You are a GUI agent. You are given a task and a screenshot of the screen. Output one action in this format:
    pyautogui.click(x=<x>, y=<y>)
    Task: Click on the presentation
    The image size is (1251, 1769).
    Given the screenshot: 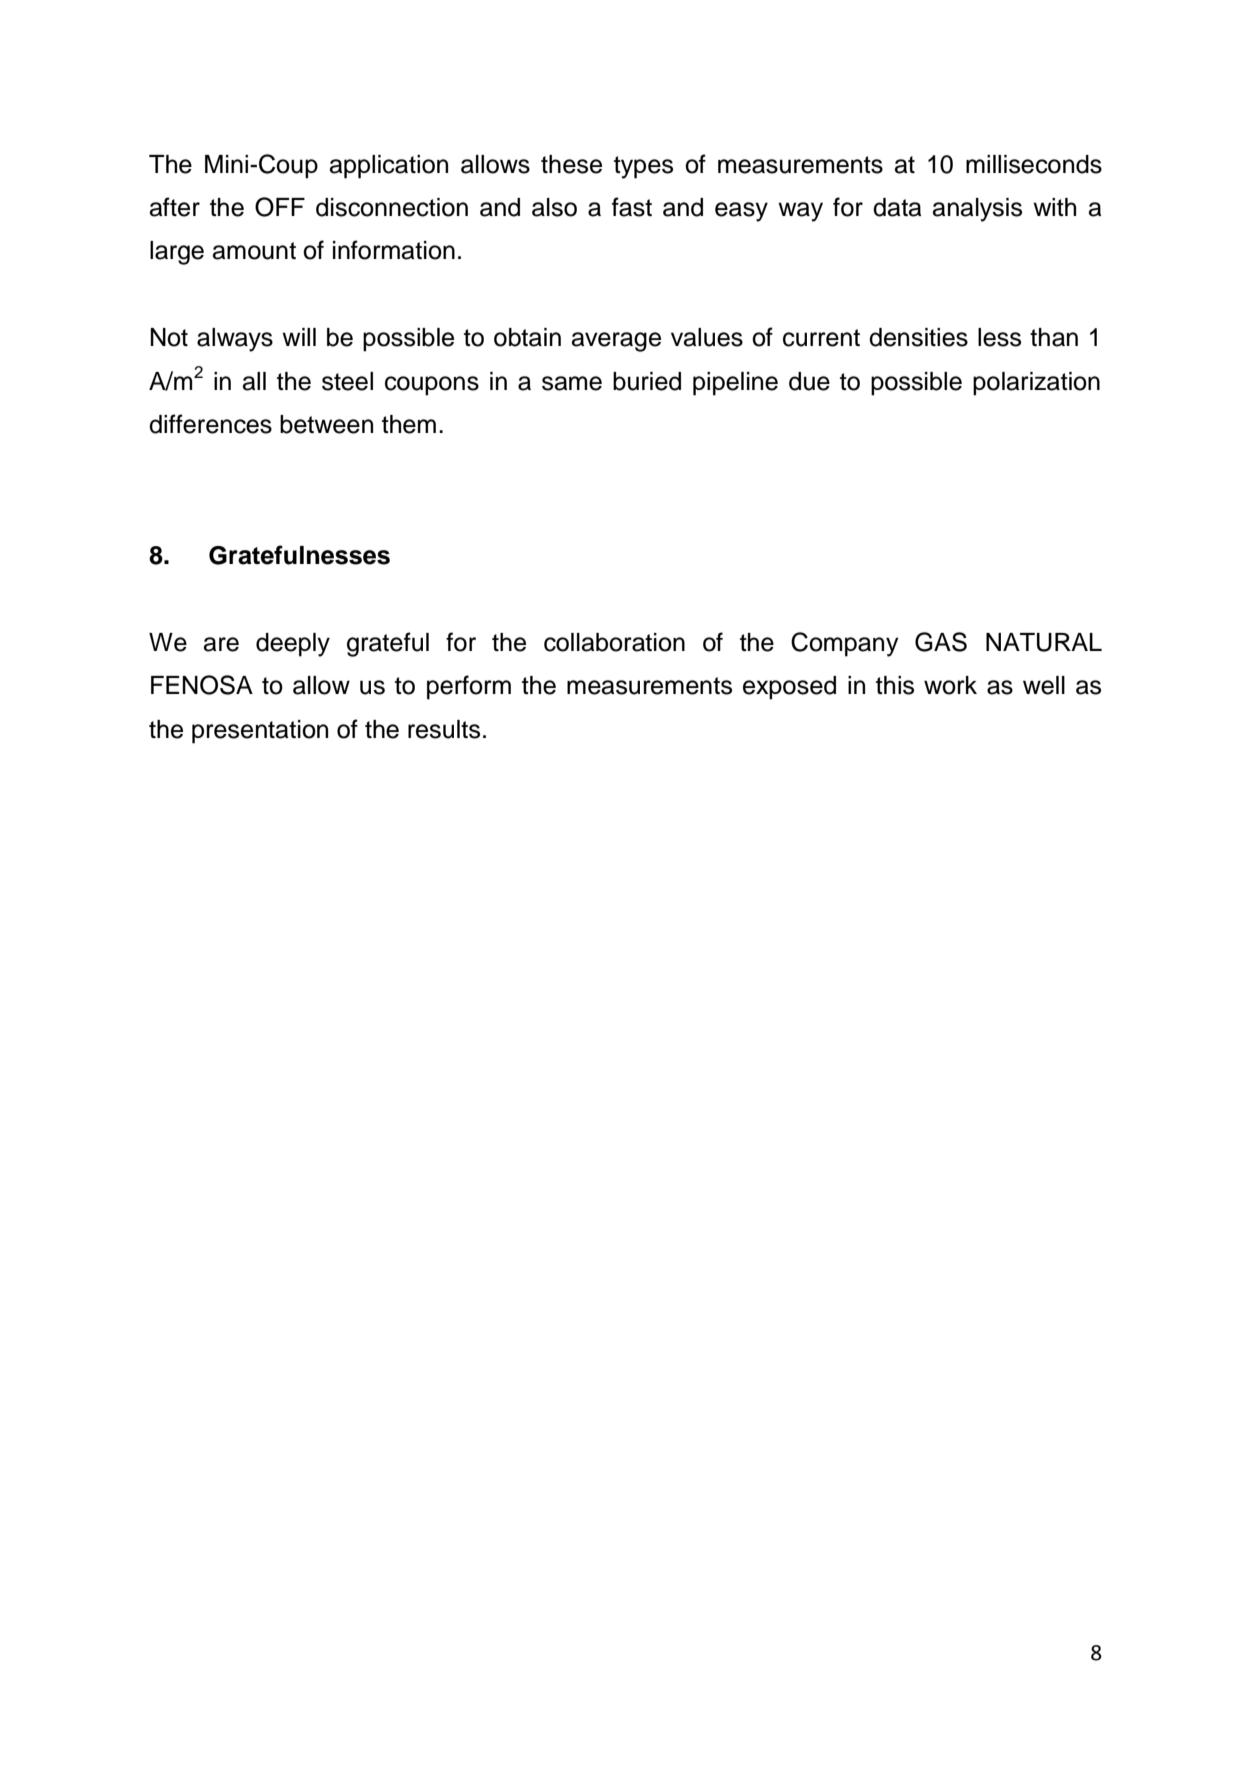 What is the action you would take?
    pyautogui.click(x=260, y=732)
